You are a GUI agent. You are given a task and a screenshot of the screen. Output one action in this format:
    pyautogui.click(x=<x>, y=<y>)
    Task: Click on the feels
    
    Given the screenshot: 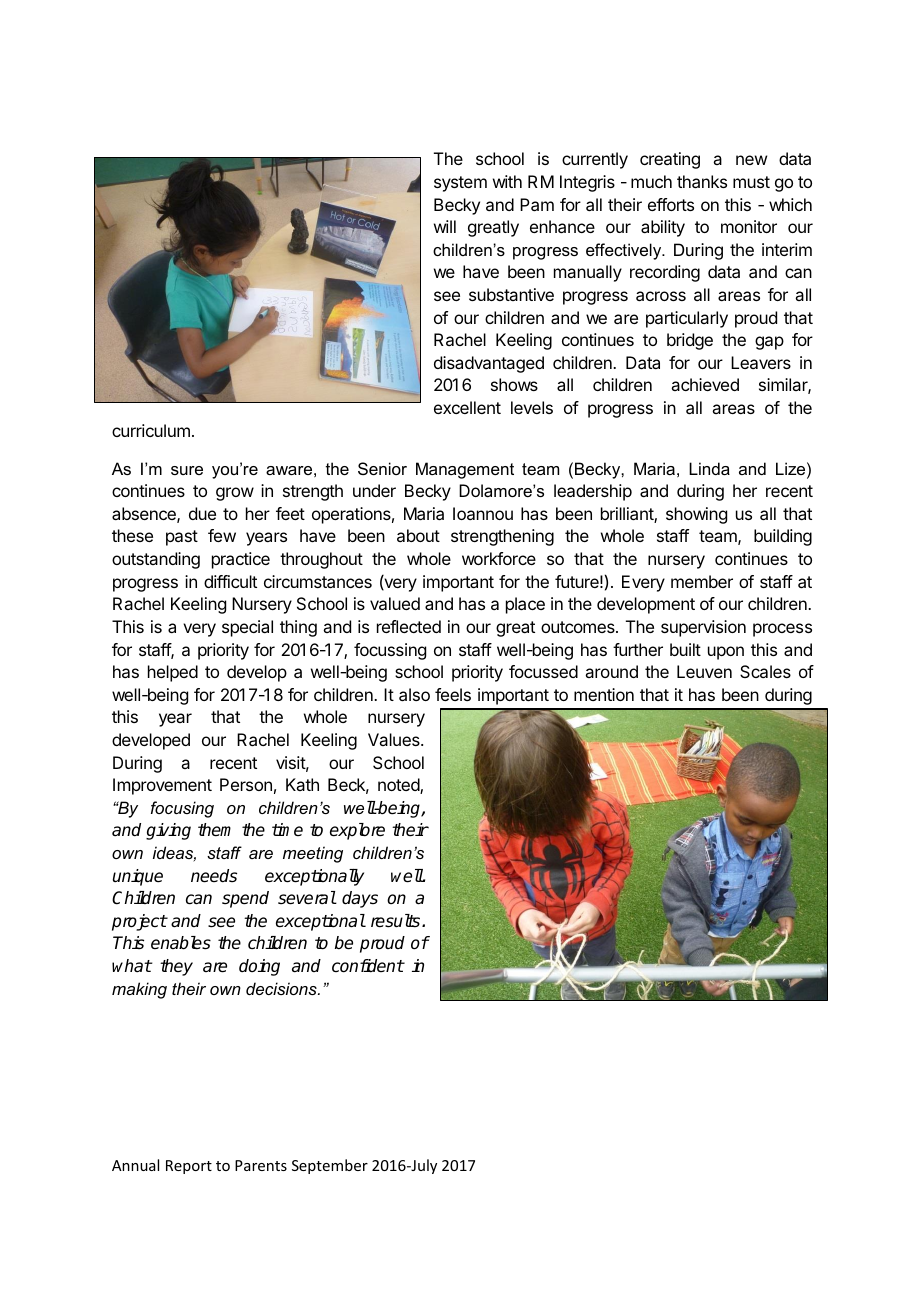 What is the action you would take?
    pyautogui.click(x=453, y=694)
